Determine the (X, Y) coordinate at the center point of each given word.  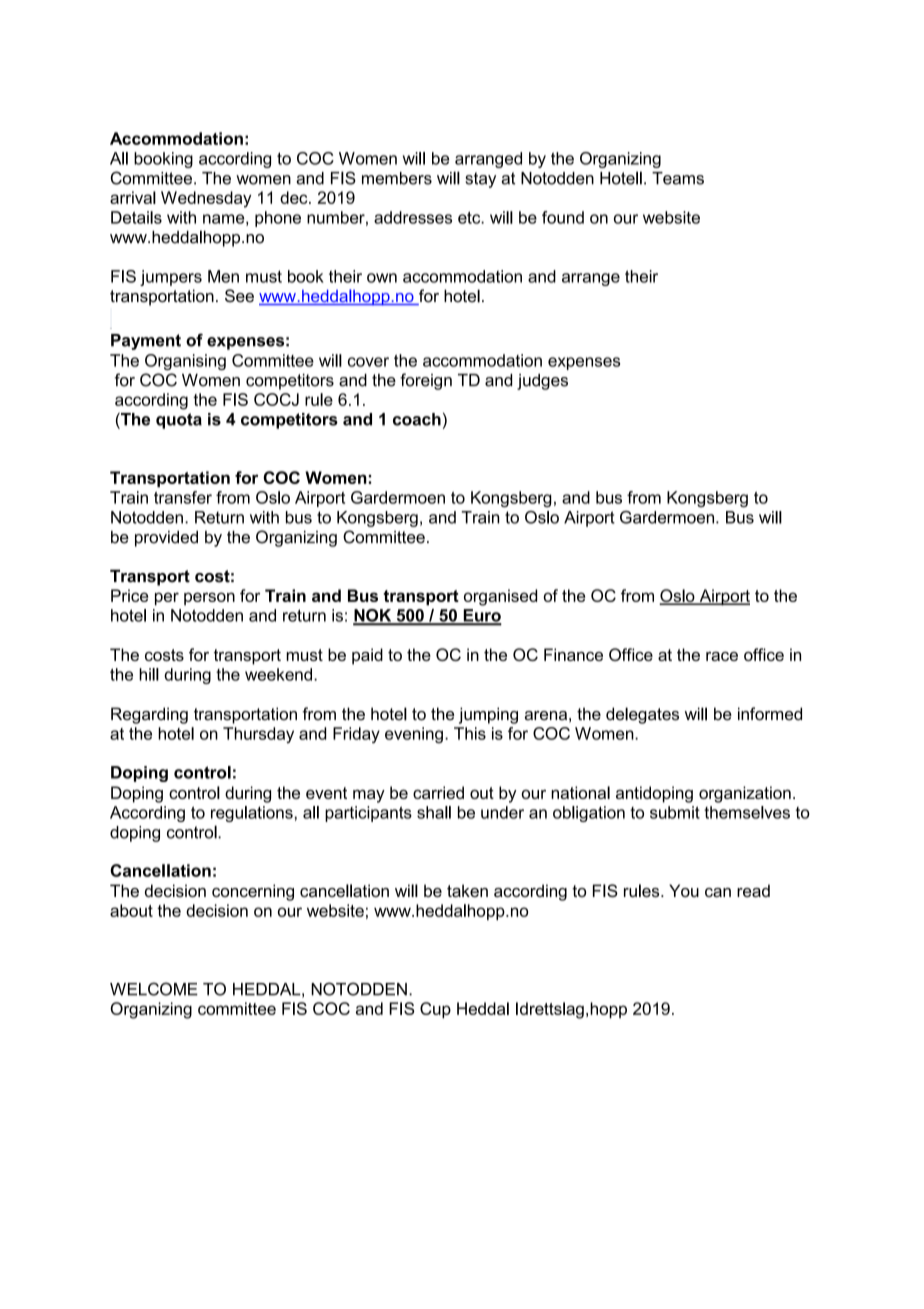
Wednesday (206, 199)
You (684, 890)
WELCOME (154, 989)
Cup (435, 1010)
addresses (413, 217)
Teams (678, 178)
